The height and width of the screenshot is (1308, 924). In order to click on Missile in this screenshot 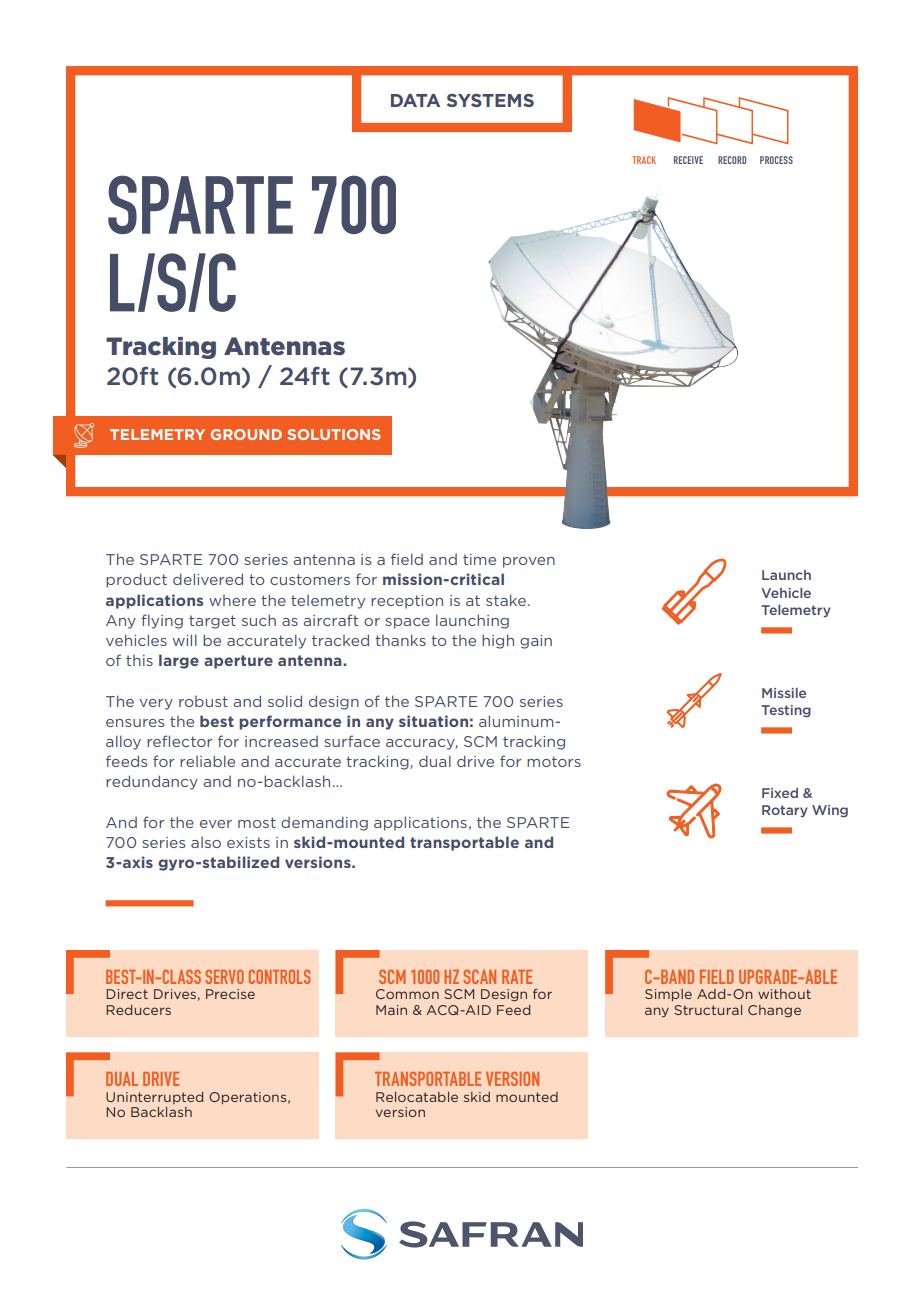, I will do `click(784, 693)`.
